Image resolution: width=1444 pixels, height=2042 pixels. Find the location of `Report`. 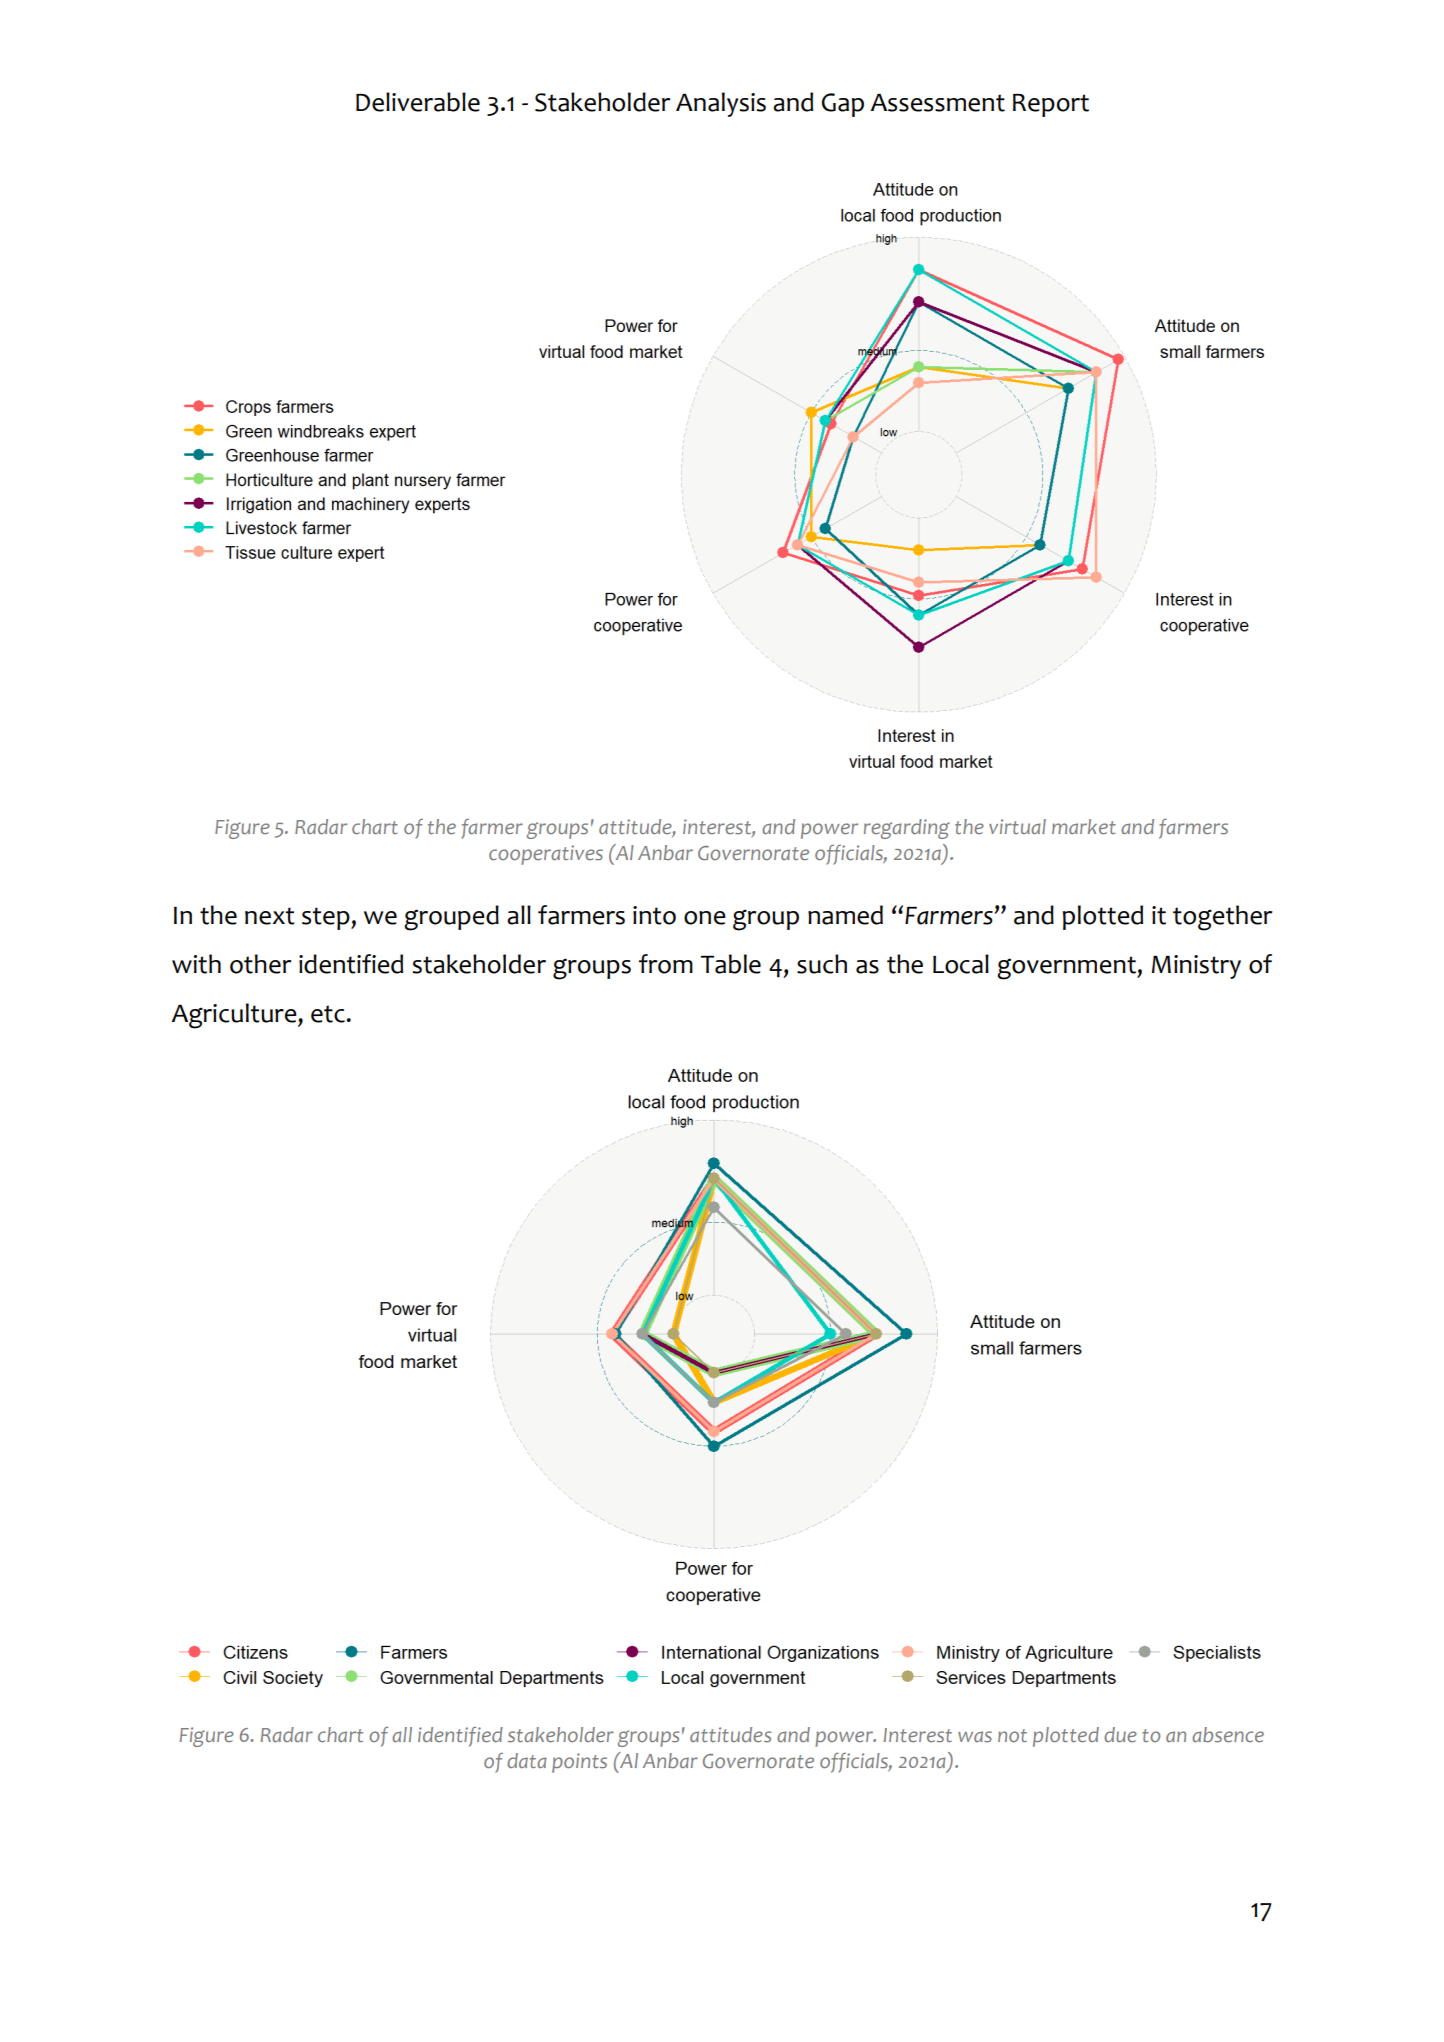

Report is located at coordinates (1051, 105).
